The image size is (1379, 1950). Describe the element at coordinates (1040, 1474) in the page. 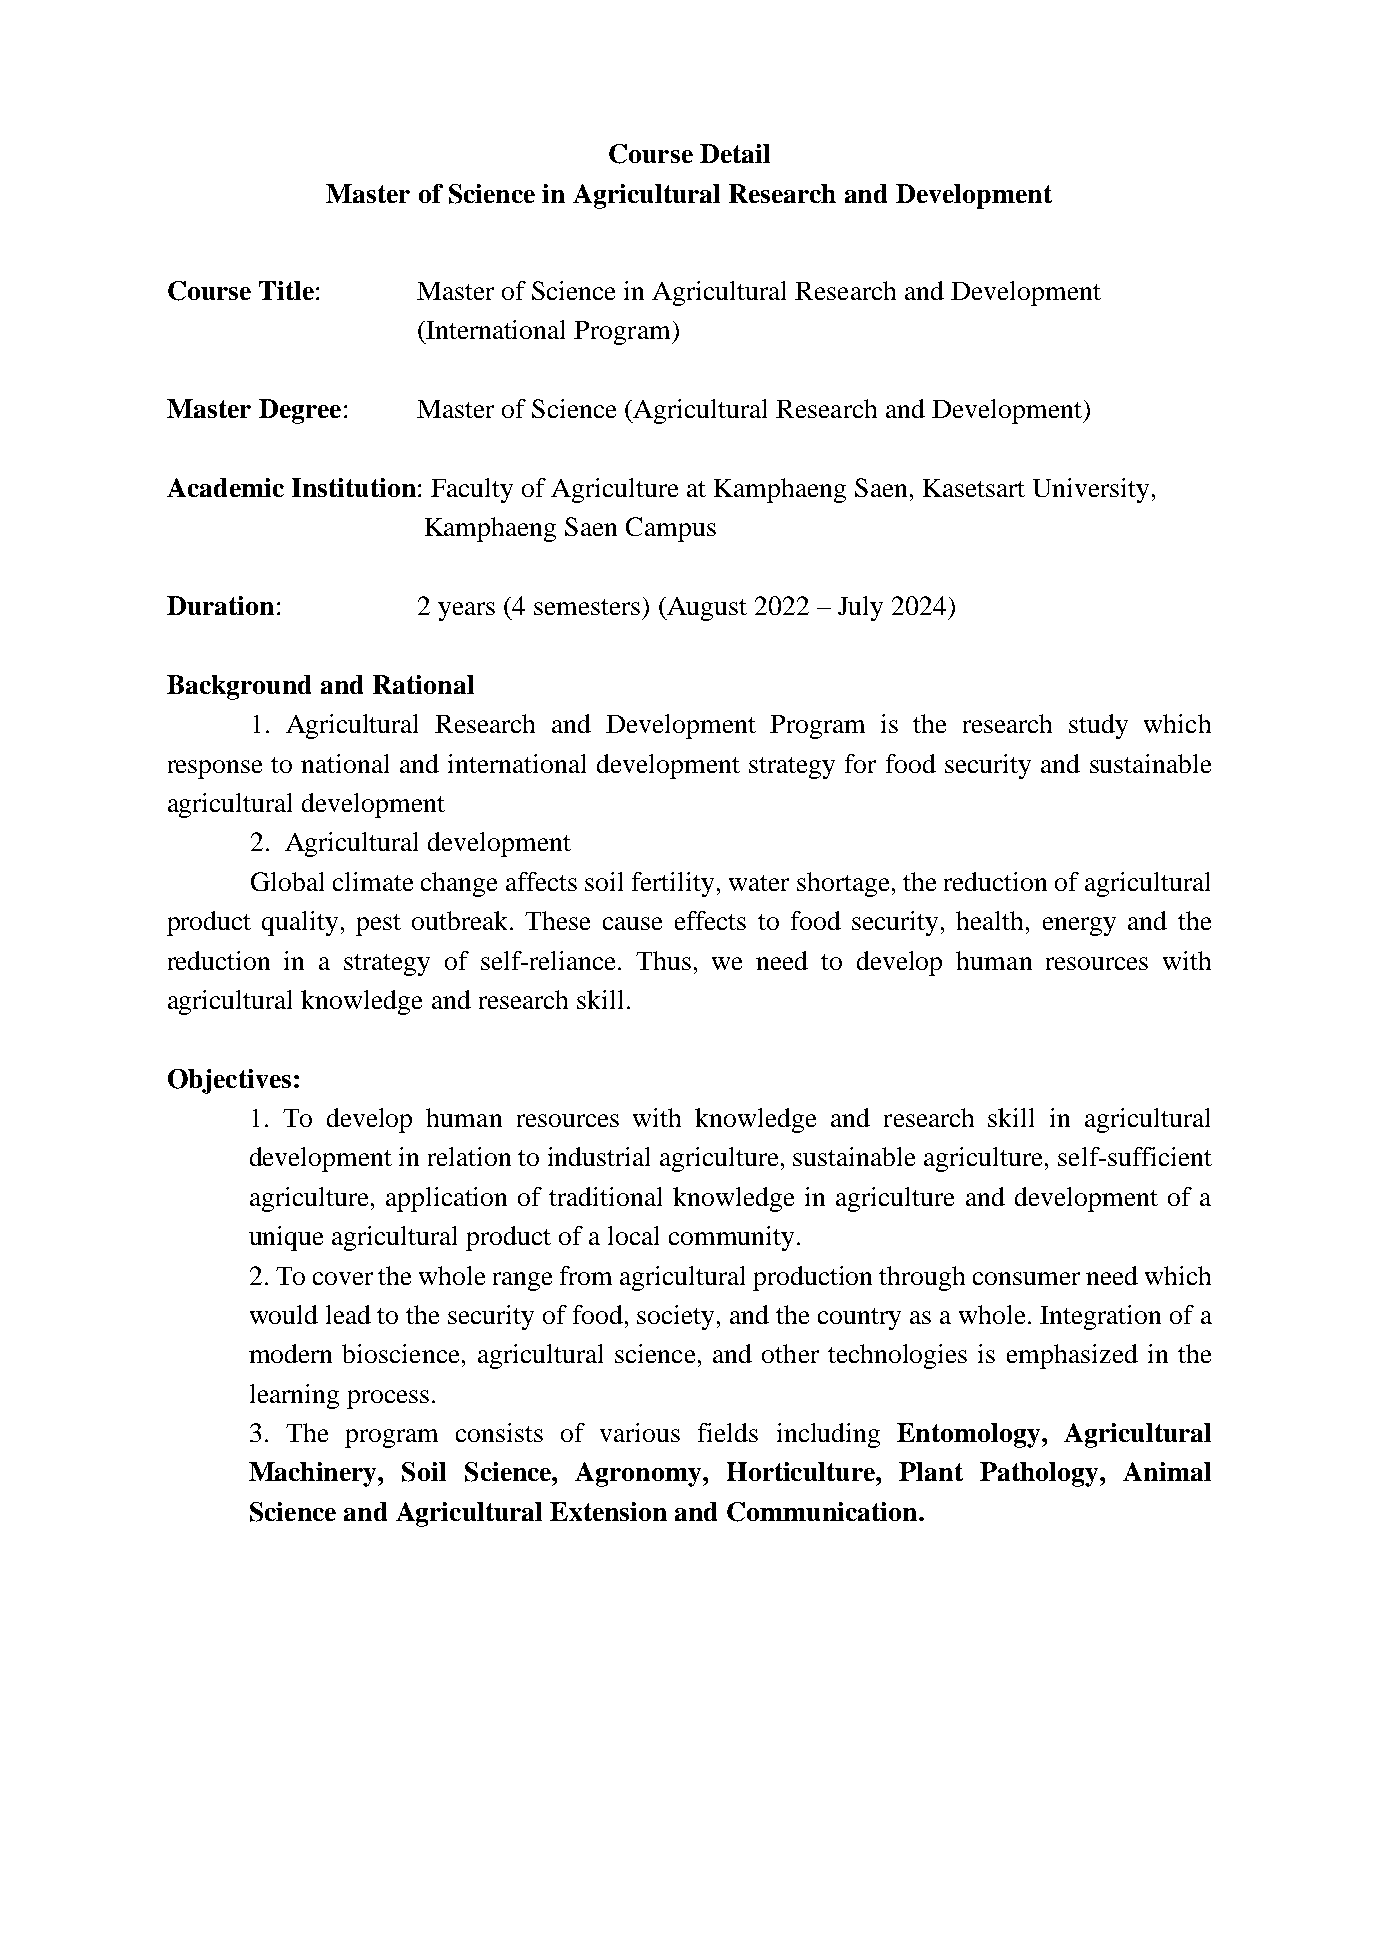

I see `Pathology` at that location.
